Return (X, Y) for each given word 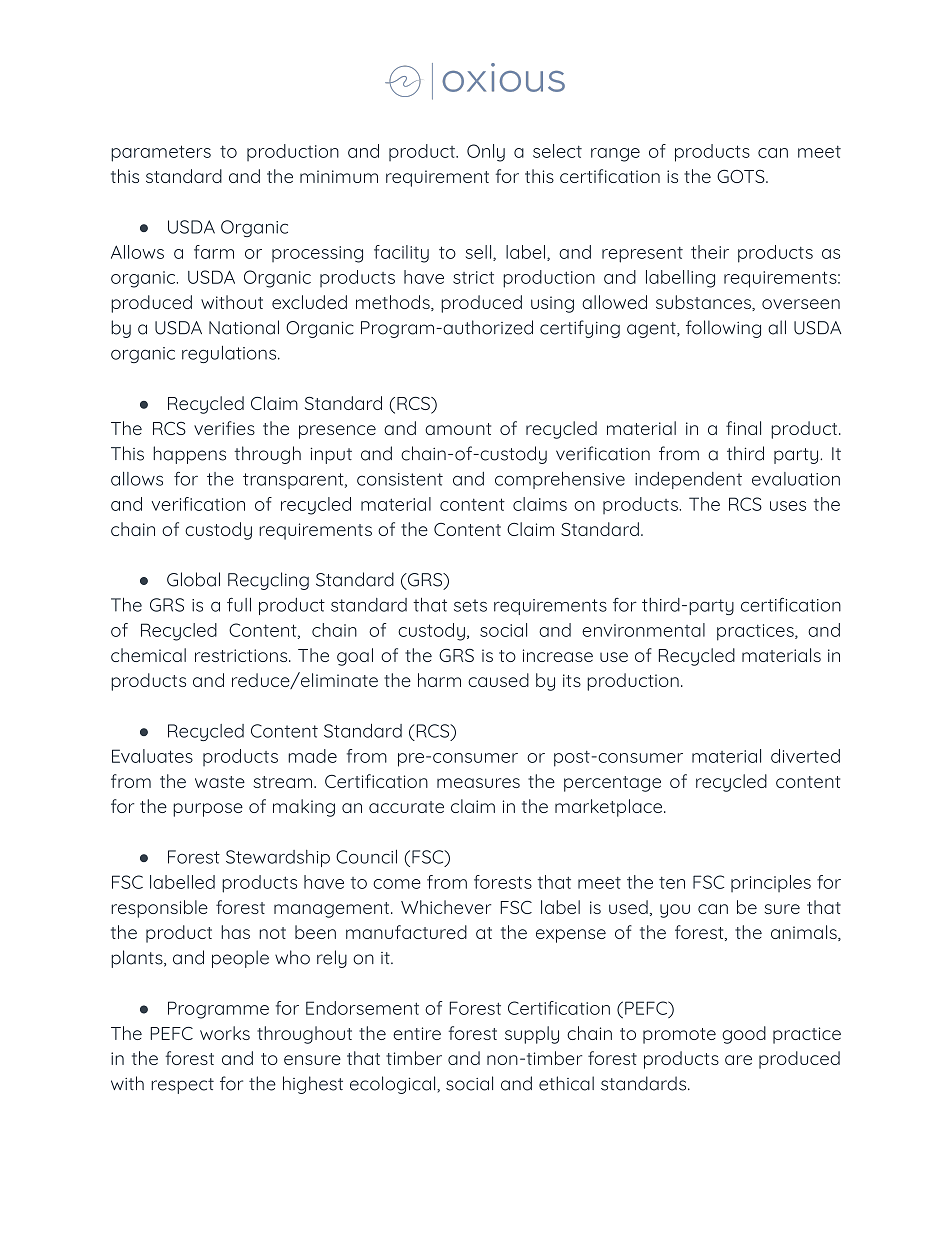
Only (486, 153)
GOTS (742, 176)
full (239, 605)
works (225, 1033)
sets (470, 605)
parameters (161, 153)
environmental (643, 630)
